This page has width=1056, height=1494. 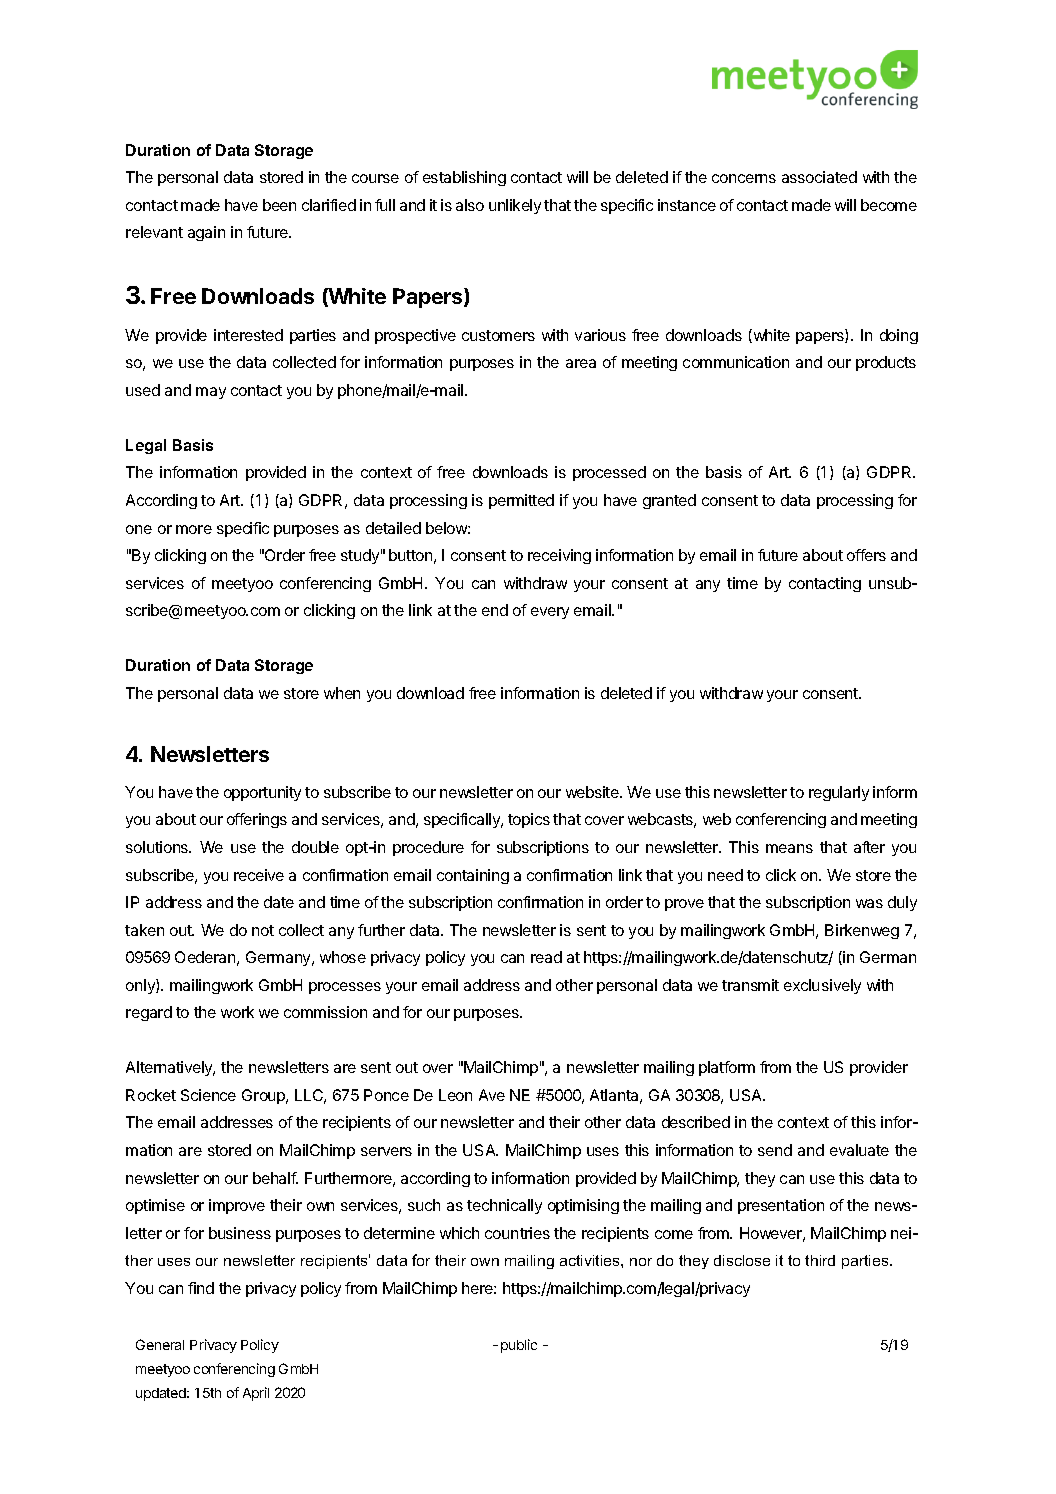 I want to click on unlikely, so click(x=515, y=206).
